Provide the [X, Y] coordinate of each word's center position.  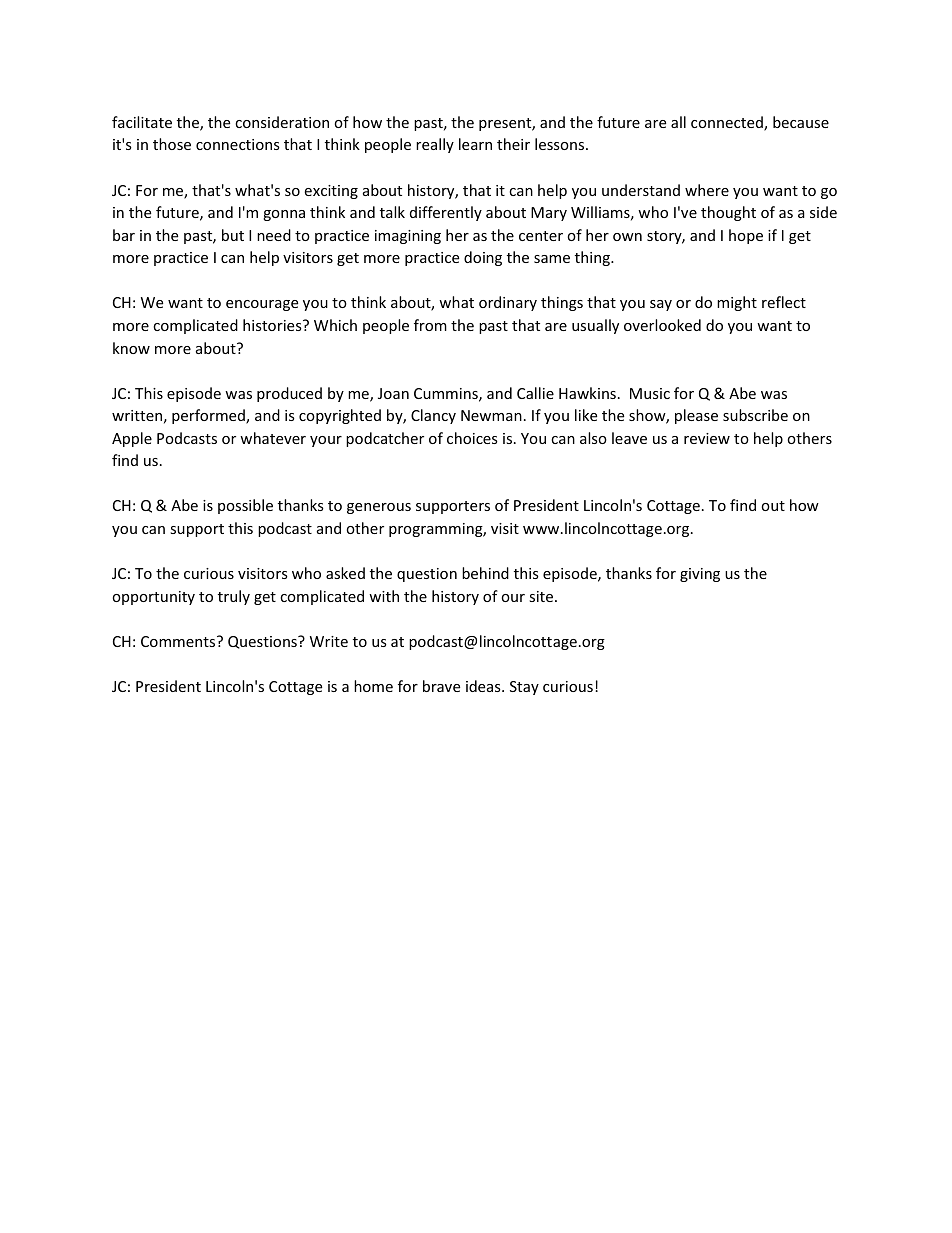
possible [245, 506]
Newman [491, 415]
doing [483, 258]
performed [209, 416]
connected [728, 123]
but [233, 235]
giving [700, 575]
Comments [179, 641]
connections [238, 144]
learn [475, 144]
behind [485, 573]
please [696, 416]
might [737, 303]
